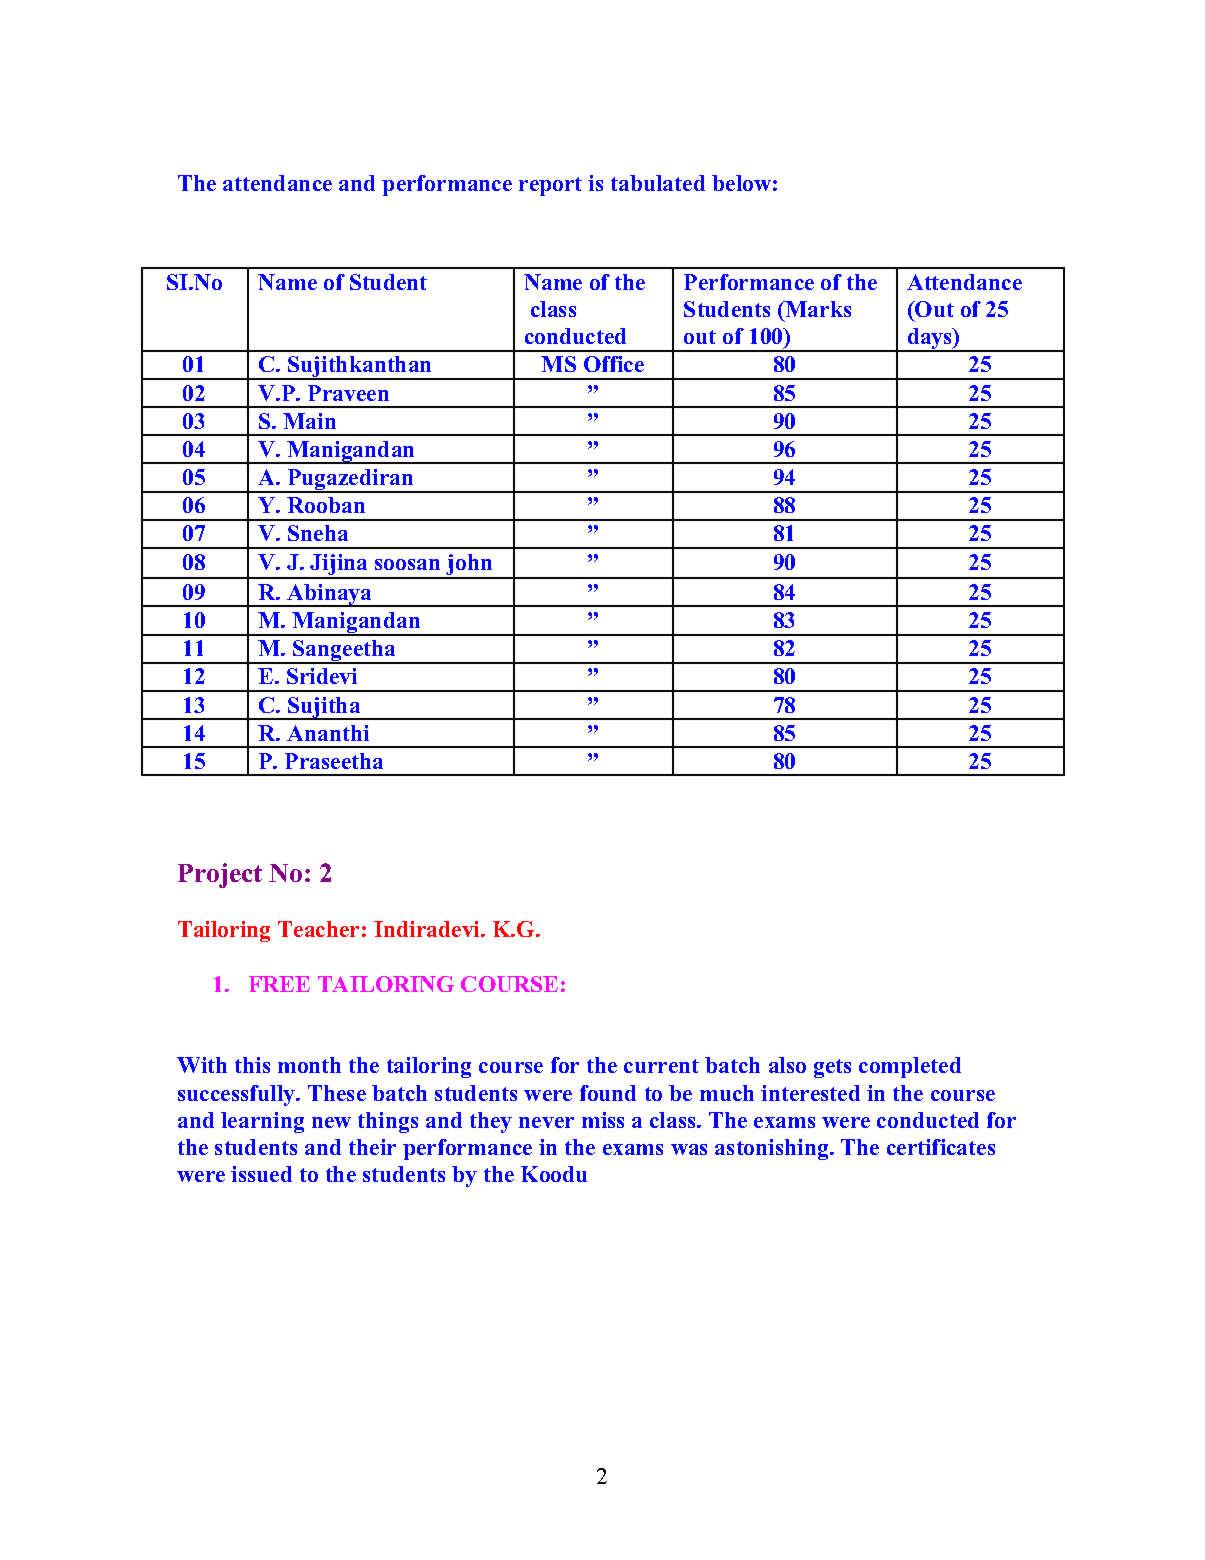 The width and height of the page is (1205, 1560). What do you see at coordinates (787, 1065) in the page?
I see `also` at bounding box center [787, 1065].
